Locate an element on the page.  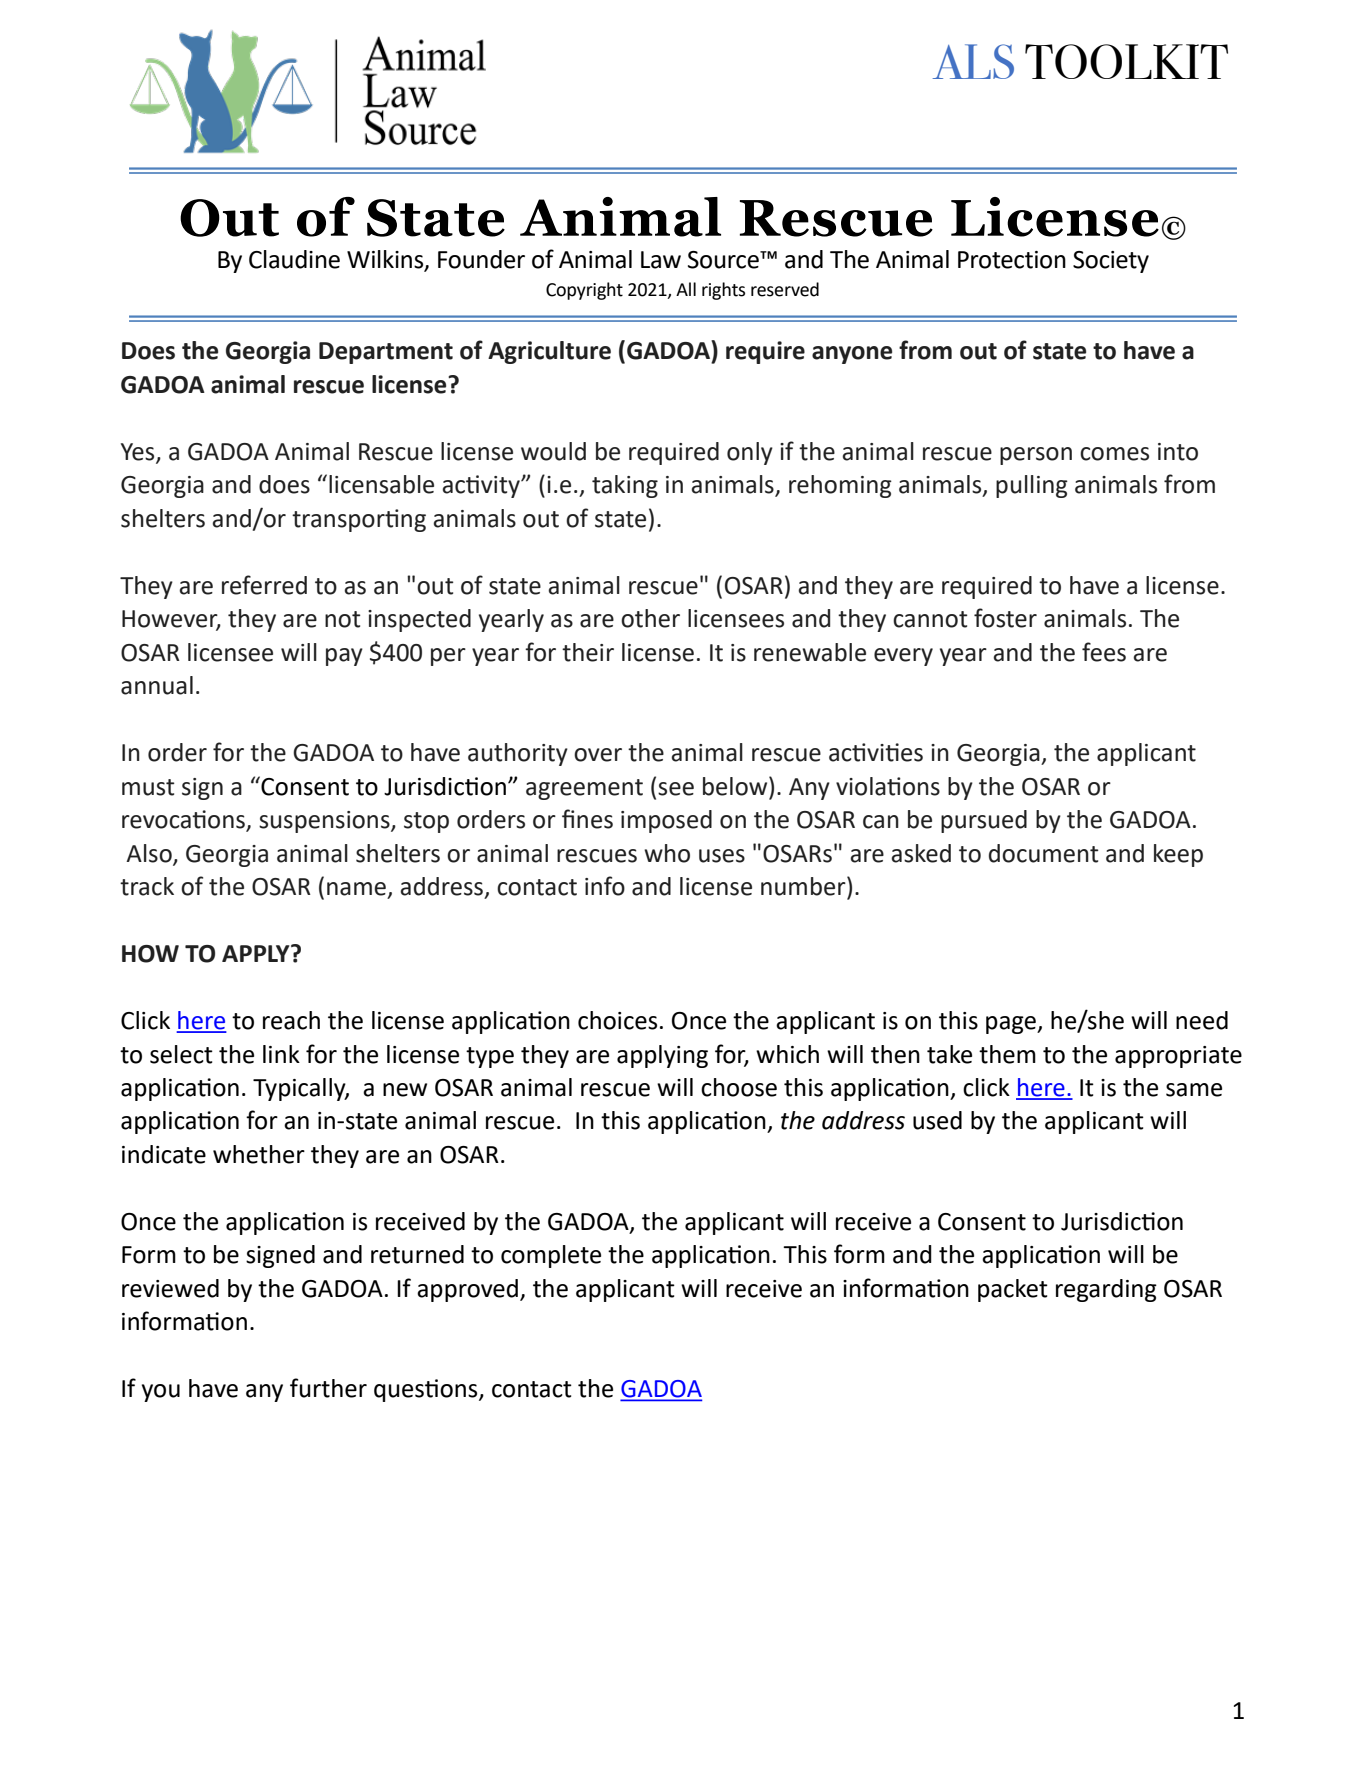
Law is located at coordinates (661, 260).
